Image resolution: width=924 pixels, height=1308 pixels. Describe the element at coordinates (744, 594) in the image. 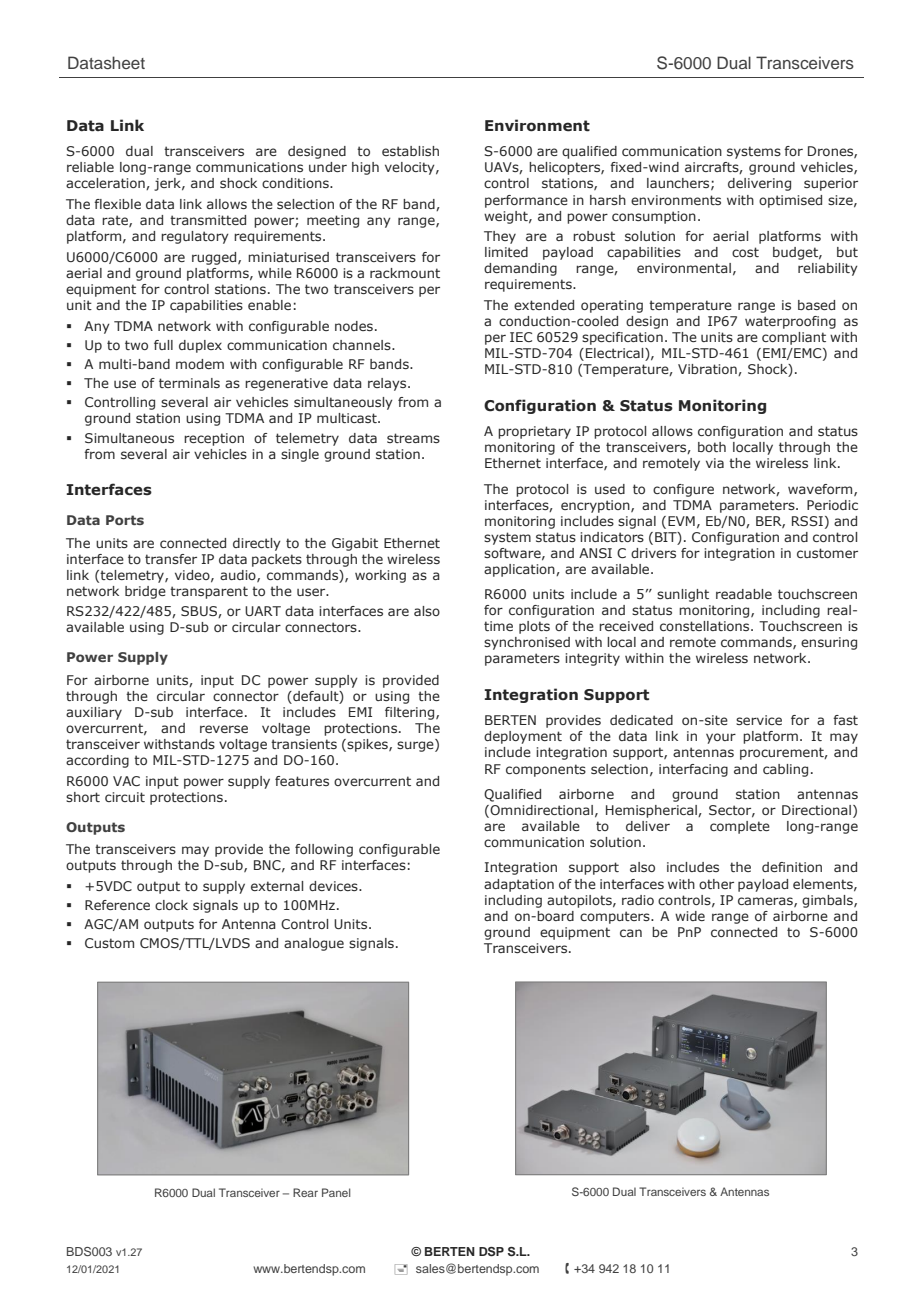

I see `readable` at that location.
